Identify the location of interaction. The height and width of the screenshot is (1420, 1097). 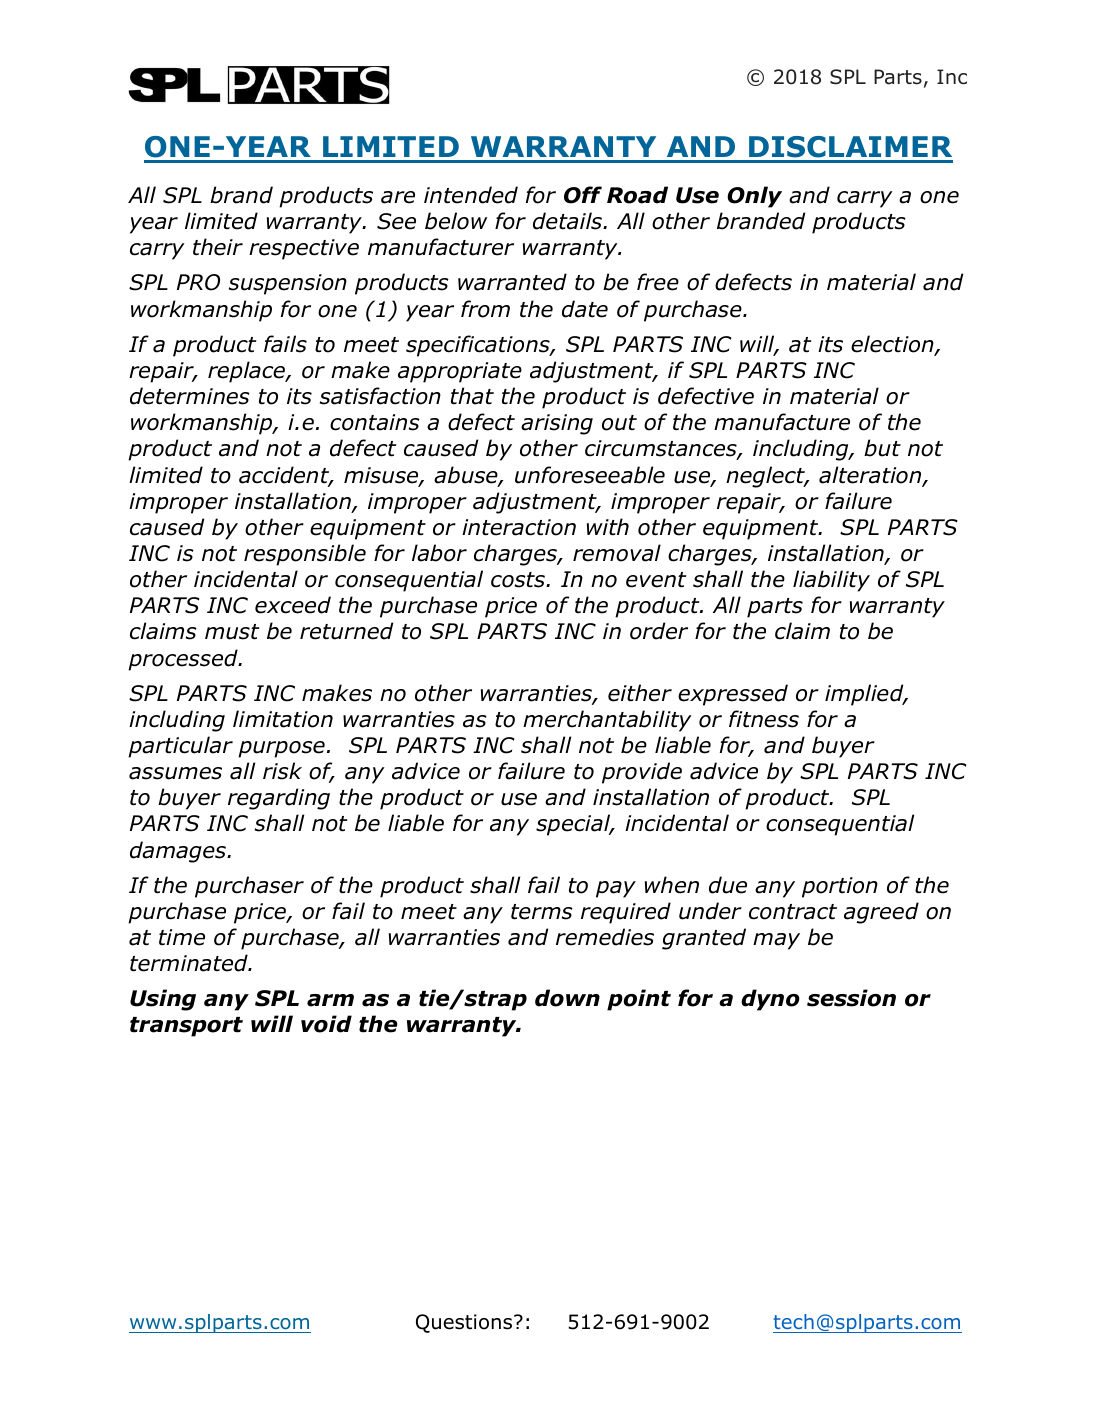
(519, 527).
